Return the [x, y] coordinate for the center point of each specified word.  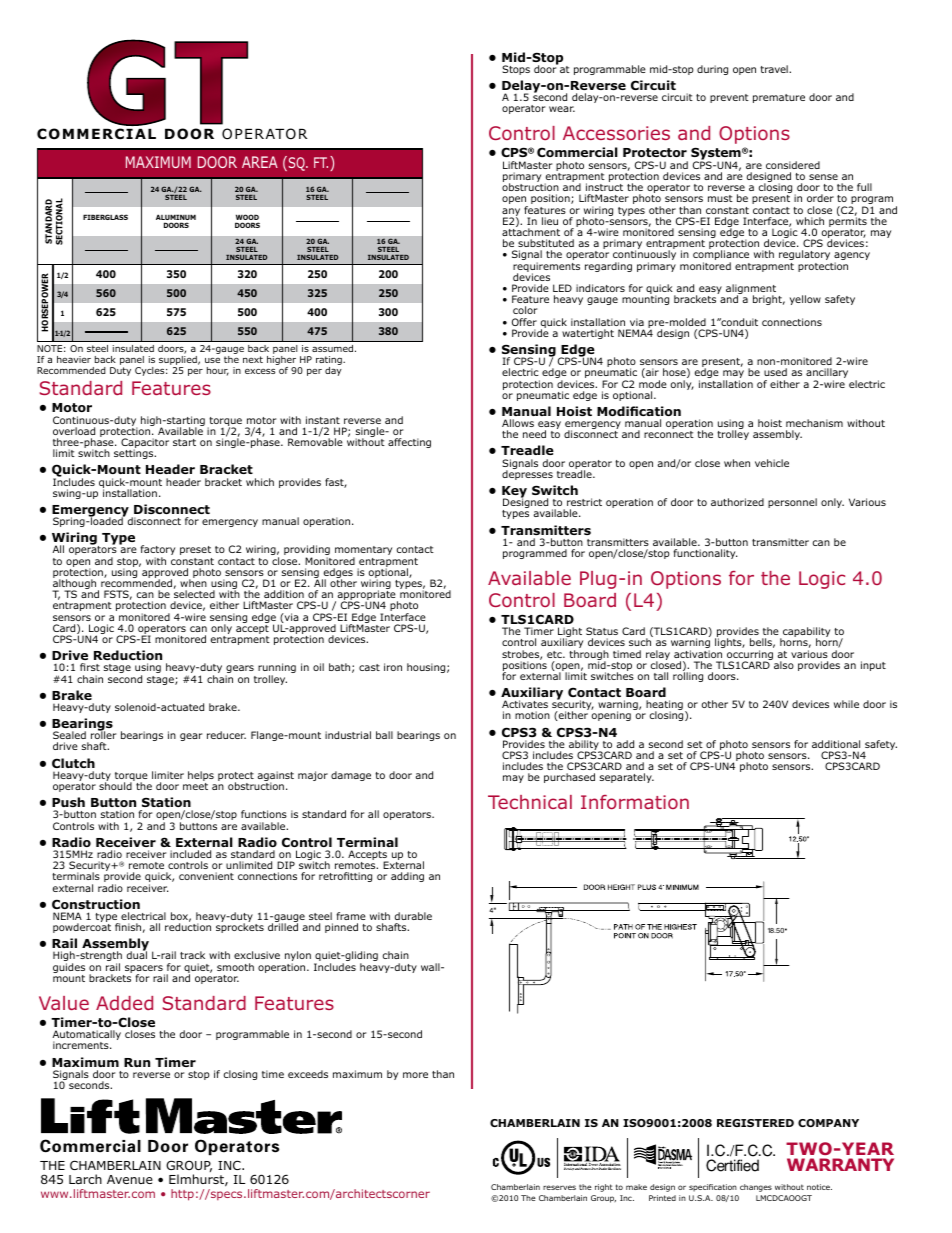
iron [393, 667]
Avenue [130, 1179]
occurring [750, 656]
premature [779, 98]
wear [562, 109]
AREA [260, 162]
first [90, 667]
